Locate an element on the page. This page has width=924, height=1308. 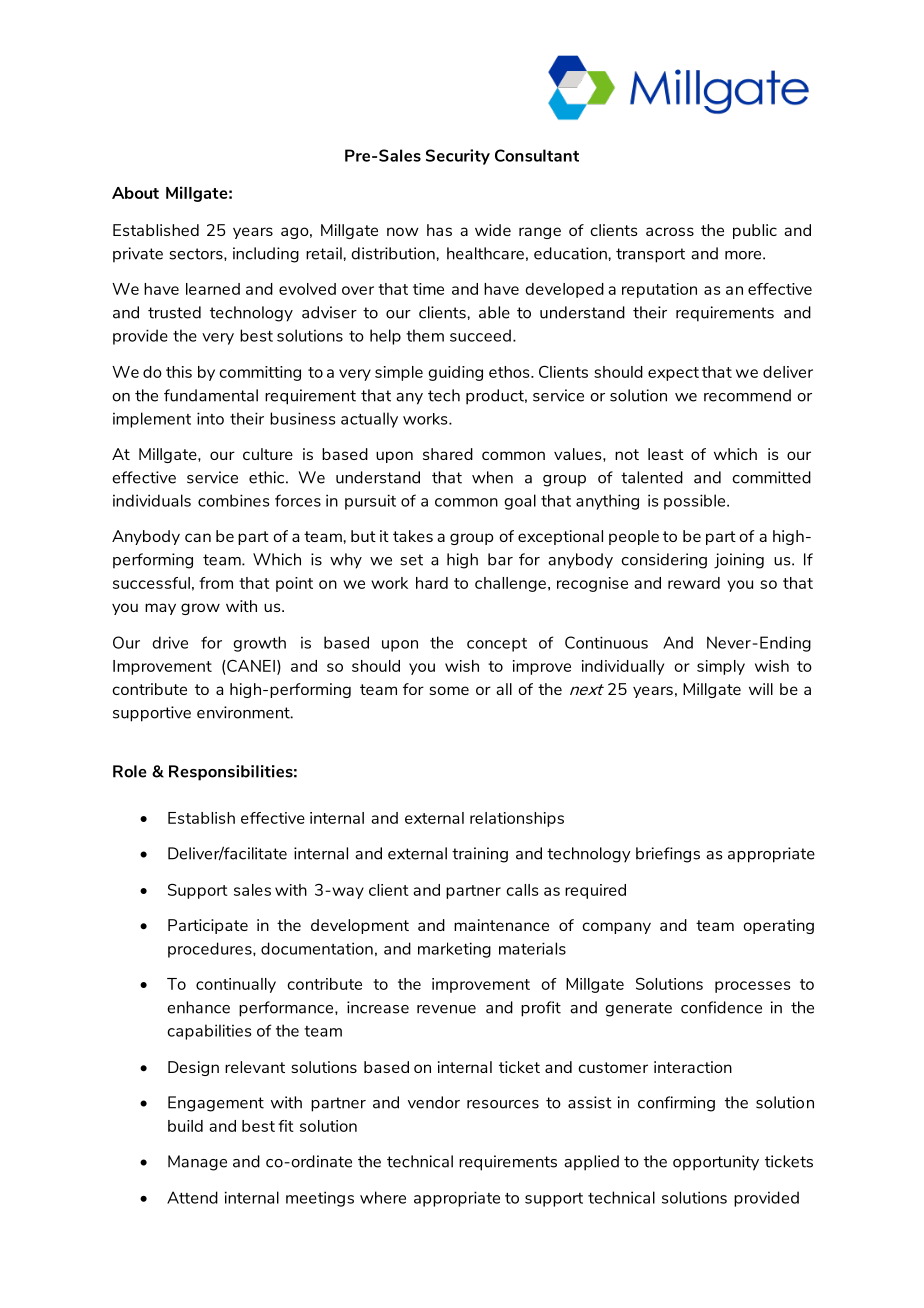
Security is located at coordinates (458, 157).
